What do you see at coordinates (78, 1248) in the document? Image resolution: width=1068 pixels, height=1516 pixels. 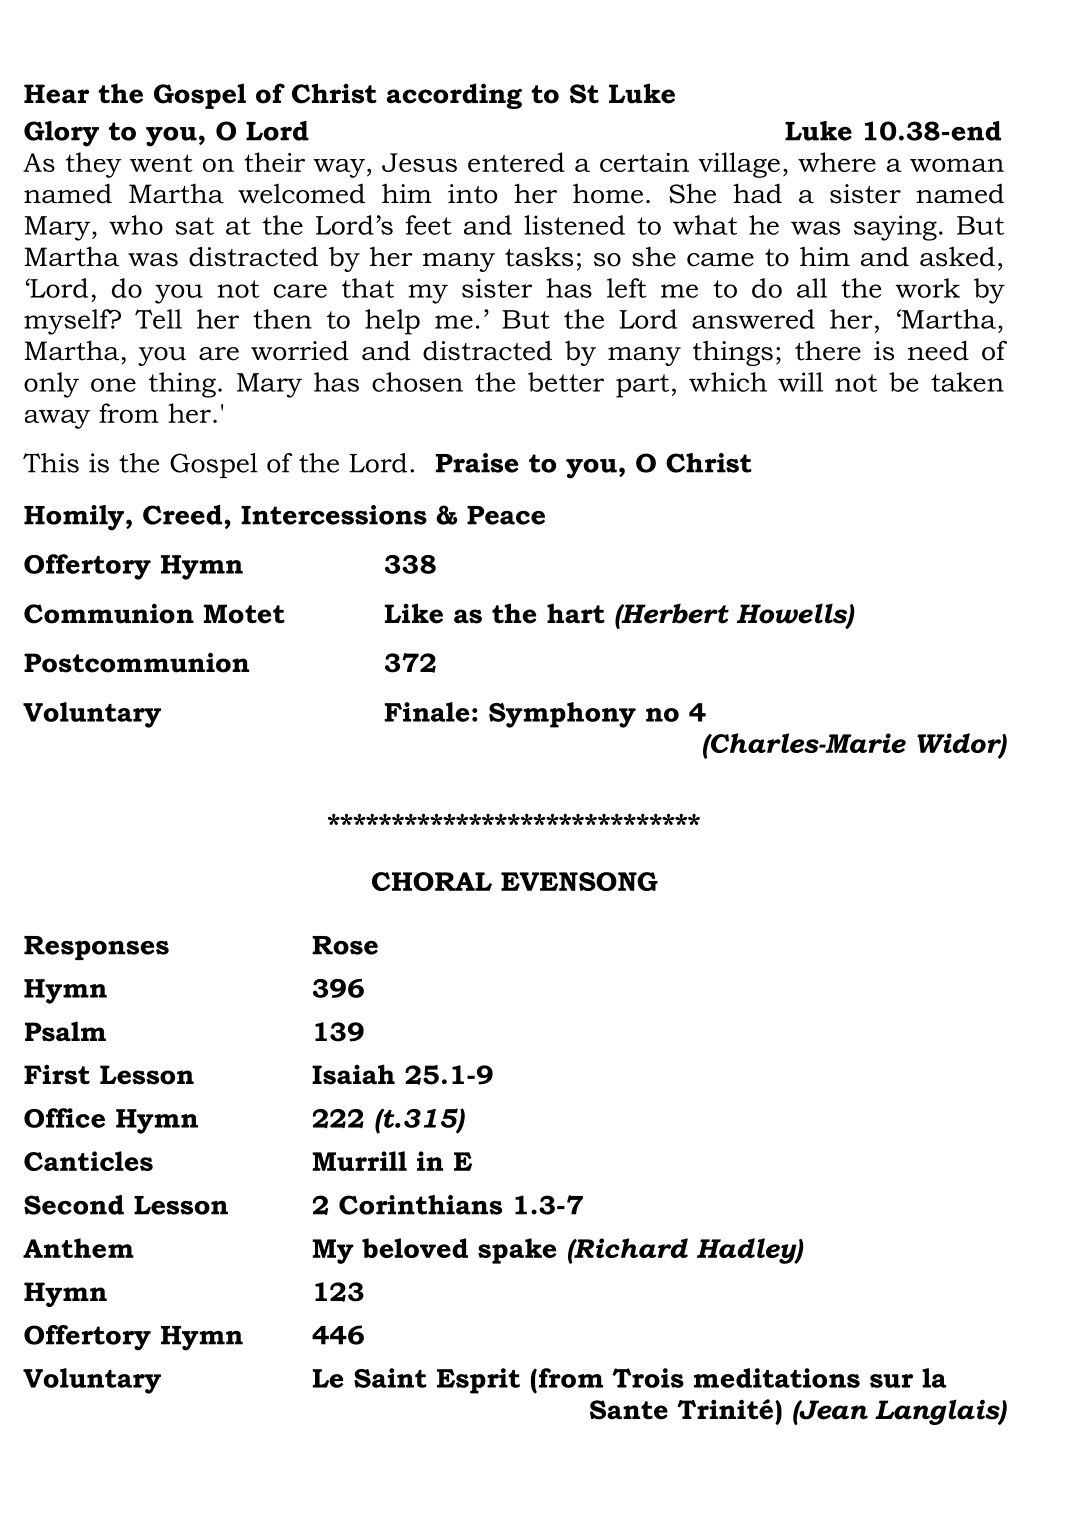 I see `Anthem` at bounding box center [78, 1248].
